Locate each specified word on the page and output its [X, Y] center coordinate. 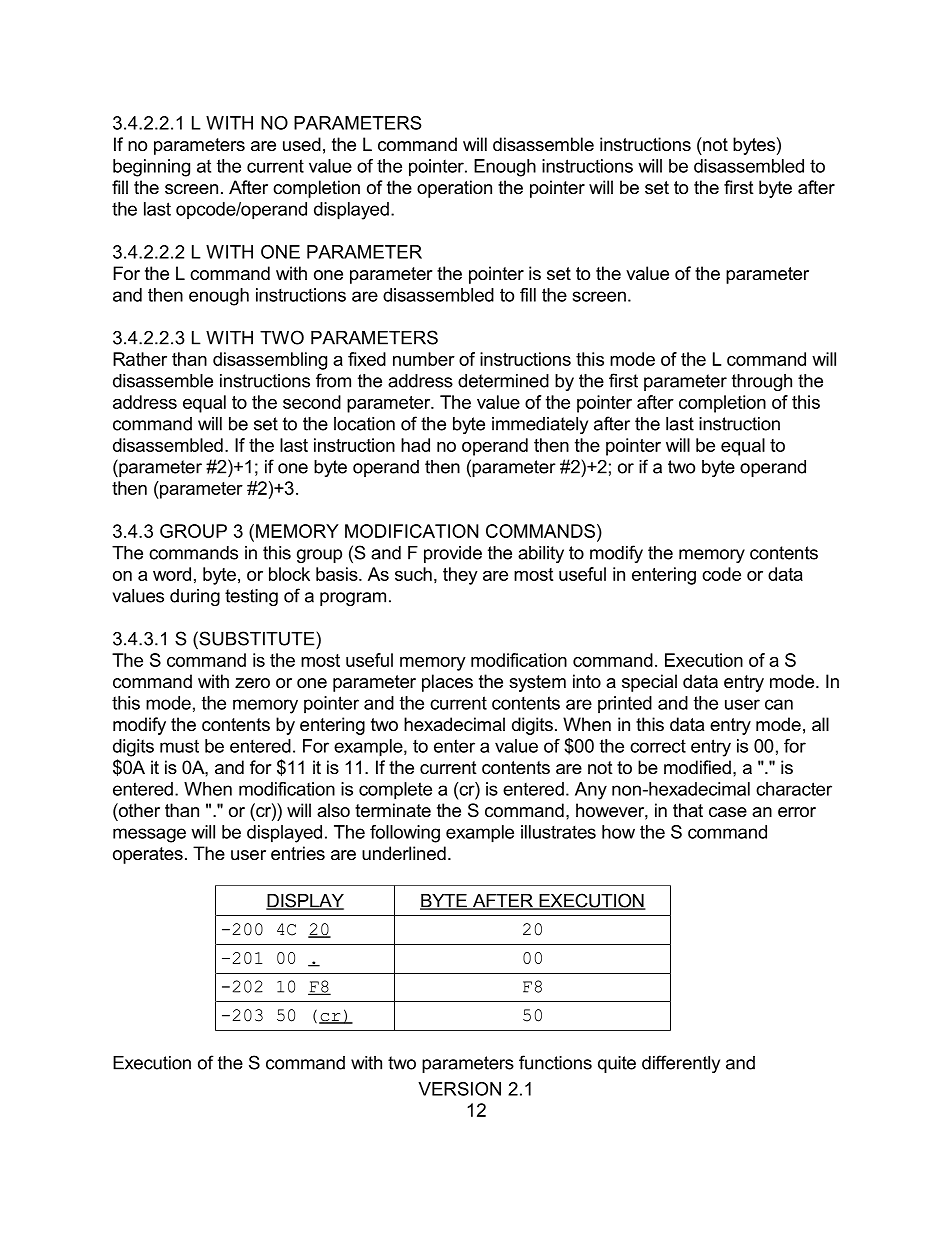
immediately [540, 425]
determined [503, 381]
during [195, 597]
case [728, 812]
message [149, 835]
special [649, 683]
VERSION [459, 1089]
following [405, 834]
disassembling [270, 361]
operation [454, 189]
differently [681, 1064]
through [762, 382]
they [460, 576]
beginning [151, 168]
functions [555, 1062]
